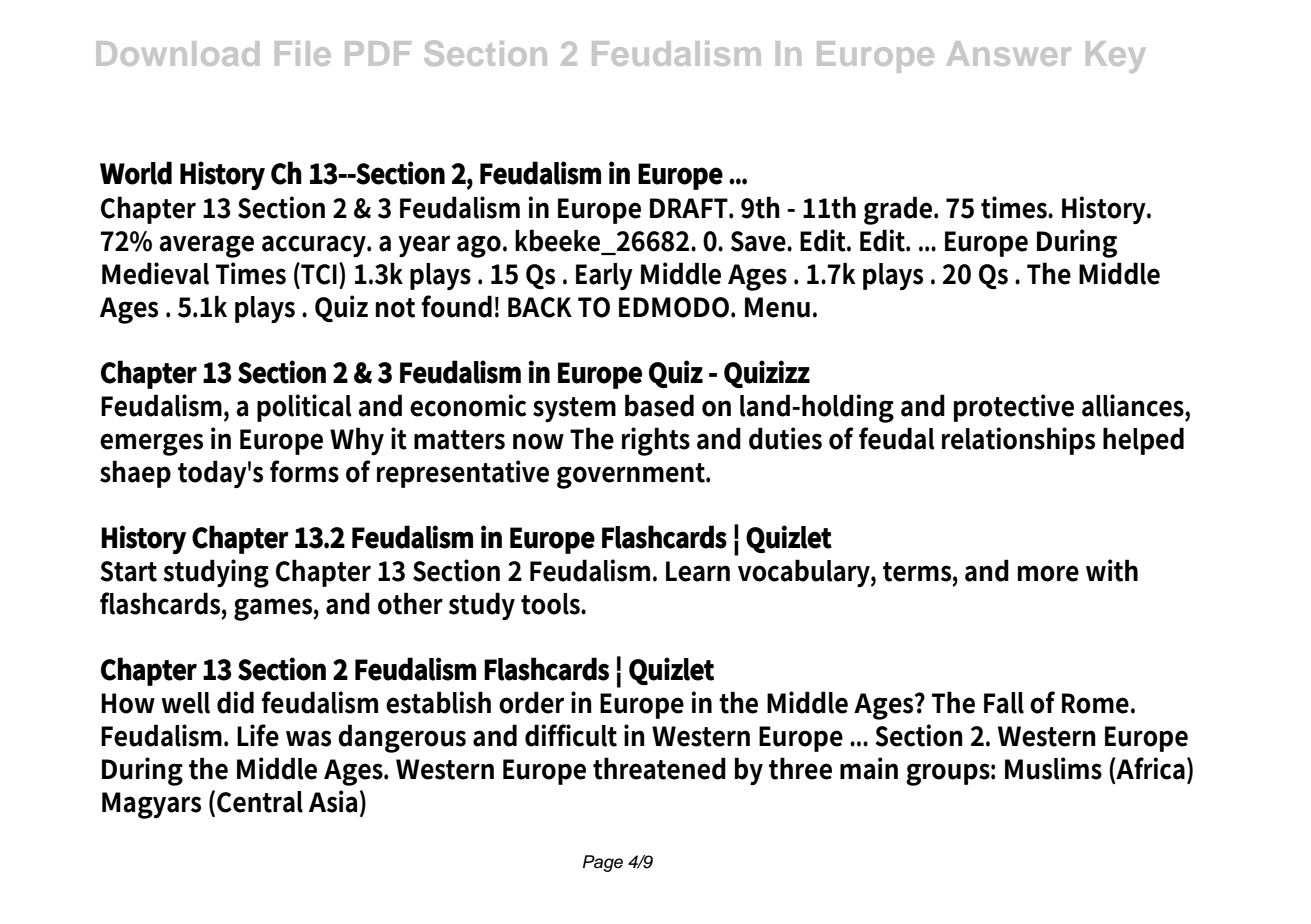 The width and height of the screenshot is (1311, 924). What do you see at coordinates (1018, 441) in the screenshot?
I see `relationships` at bounding box center [1018, 441].
